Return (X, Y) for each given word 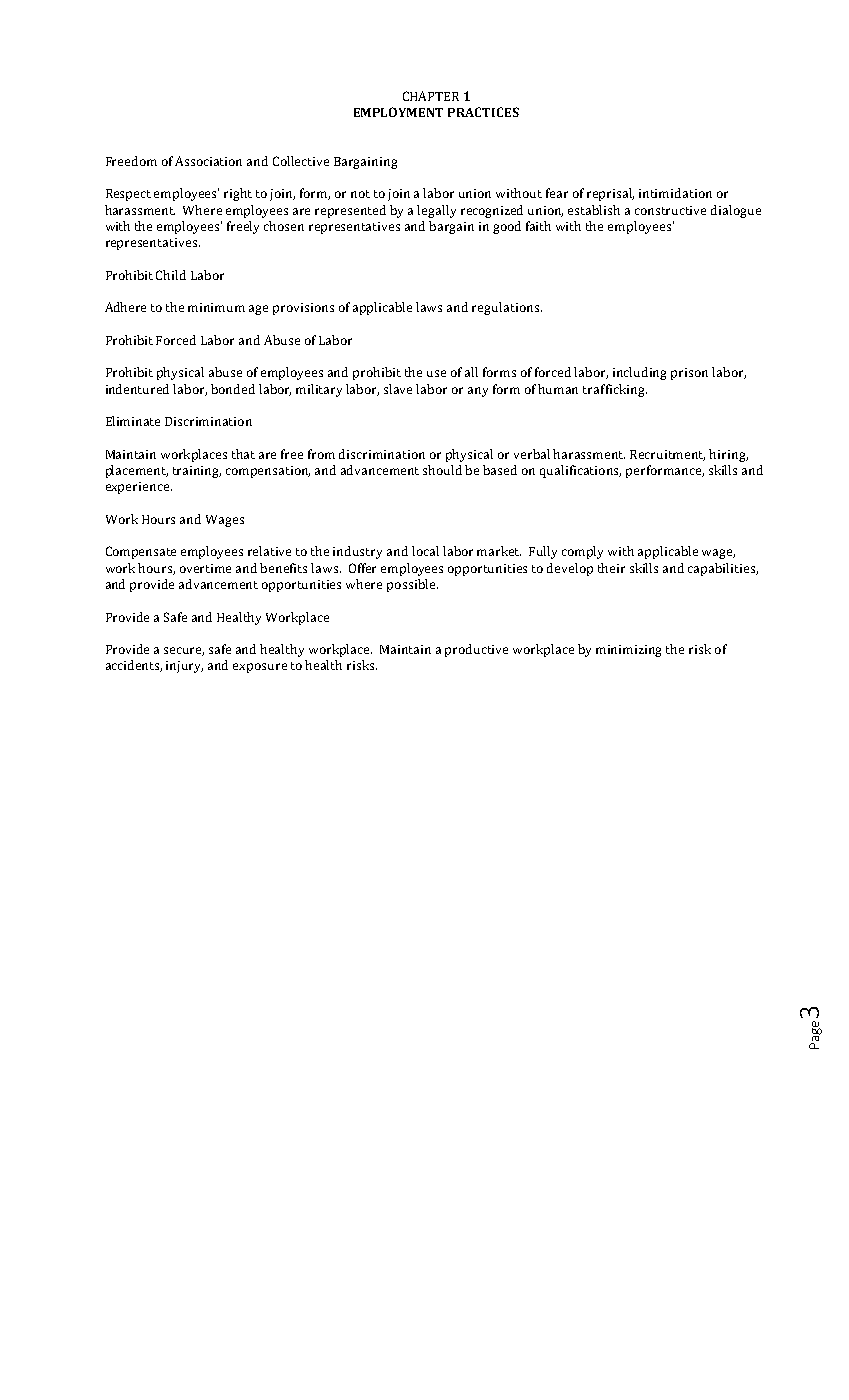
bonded (233, 389)
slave (398, 389)
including (639, 373)
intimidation (675, 193)
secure (184, 651)
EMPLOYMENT (398, 112)
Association (208, 161)
